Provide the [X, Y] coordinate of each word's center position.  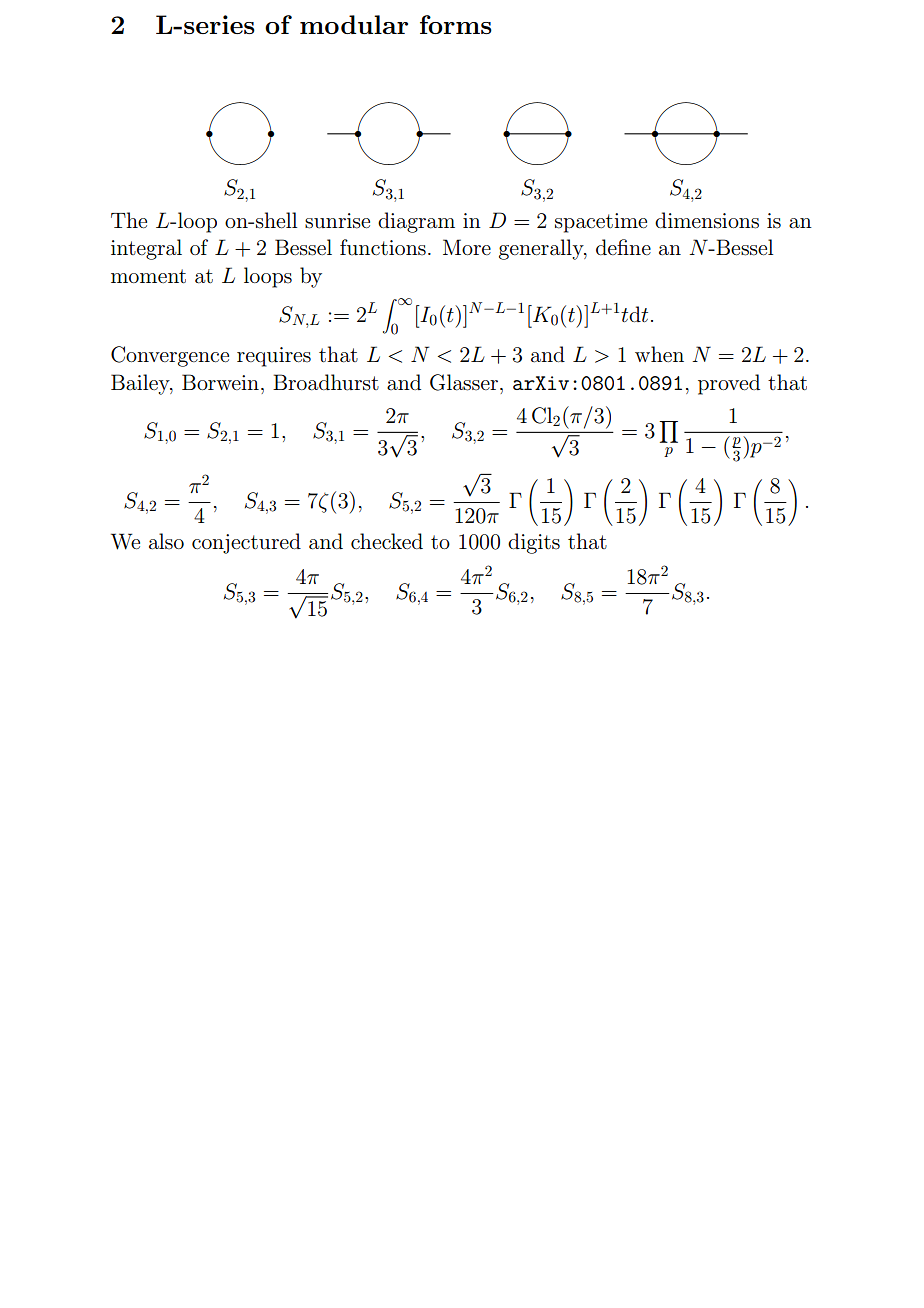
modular [354, 24]
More [467, 247]
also [166, 541]
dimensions [707, 220]
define [623, 247]
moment [148, 276]
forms [456, 24]
